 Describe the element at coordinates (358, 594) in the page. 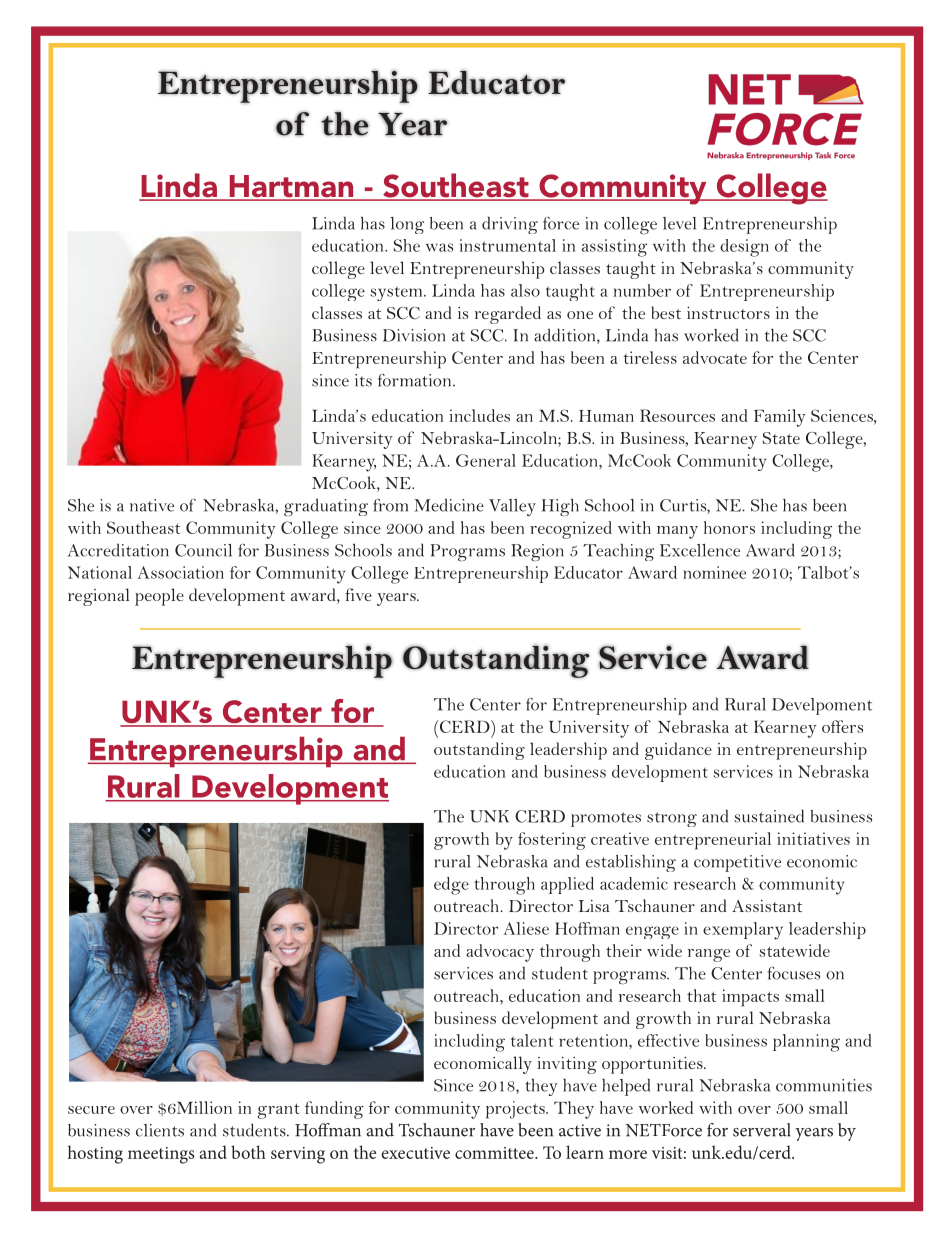

I see `five` at that location.
